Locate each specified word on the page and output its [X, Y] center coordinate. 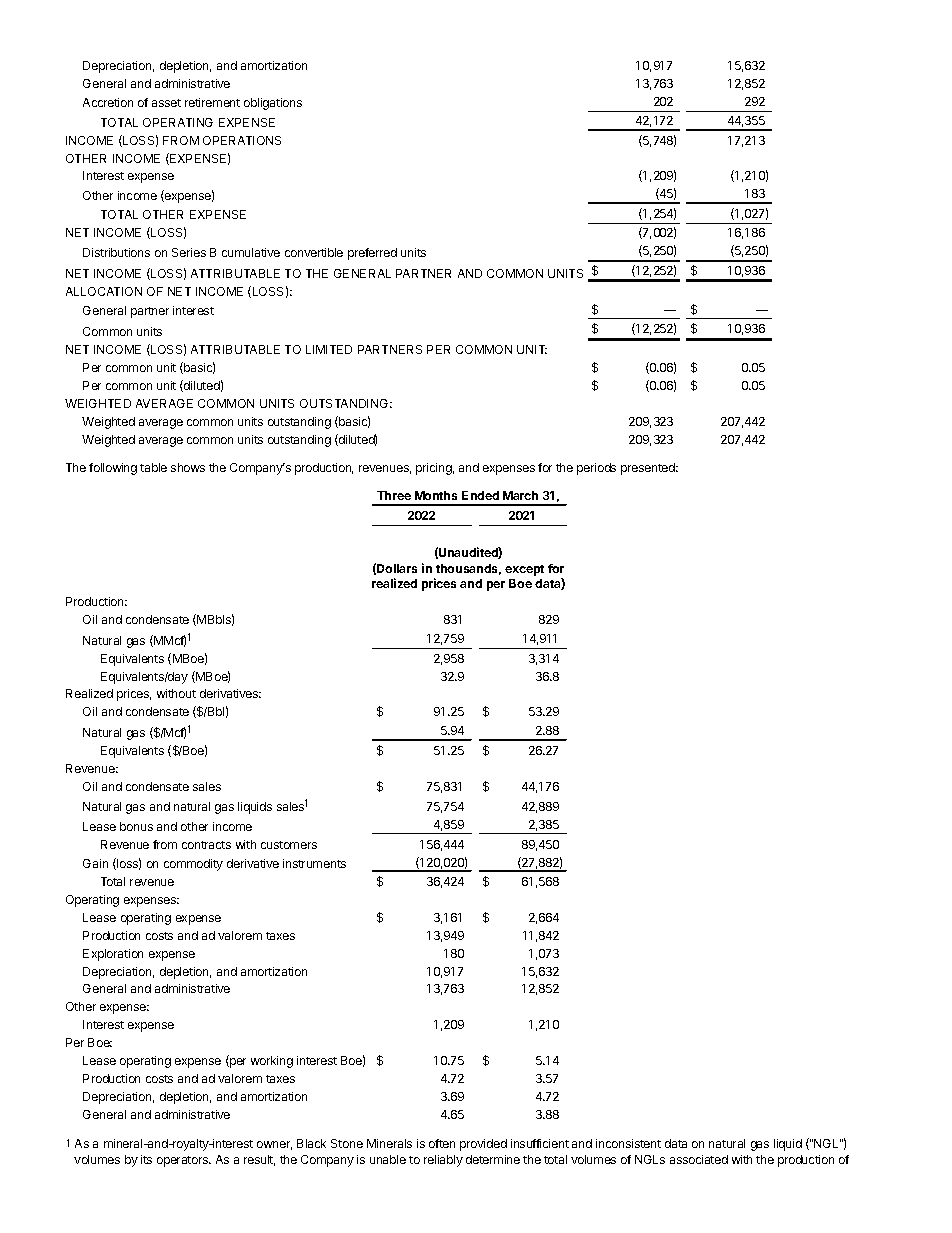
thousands [468, 569]
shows [188, 467]
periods [596, 469]
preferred [372, 254]
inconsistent [628, 1143]
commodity [193, 865]
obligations [273, 104]
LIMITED [329, 349]
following [113, 469]
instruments [314, 863]
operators [183, 1161]
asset [166, 103]
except [524, 570]
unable [388, 1159]
